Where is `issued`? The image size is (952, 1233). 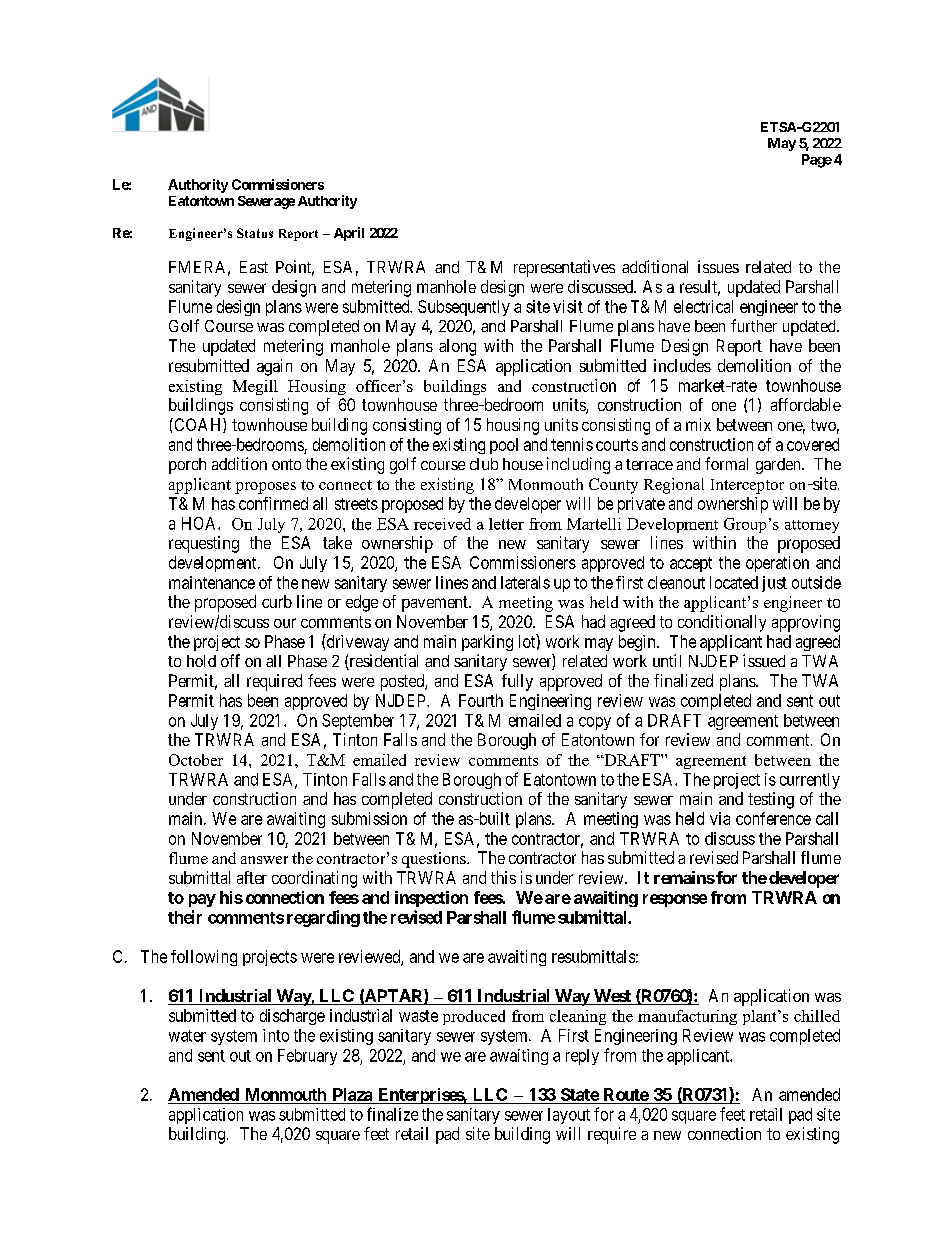 issued is located at coordinates (764, 660).
